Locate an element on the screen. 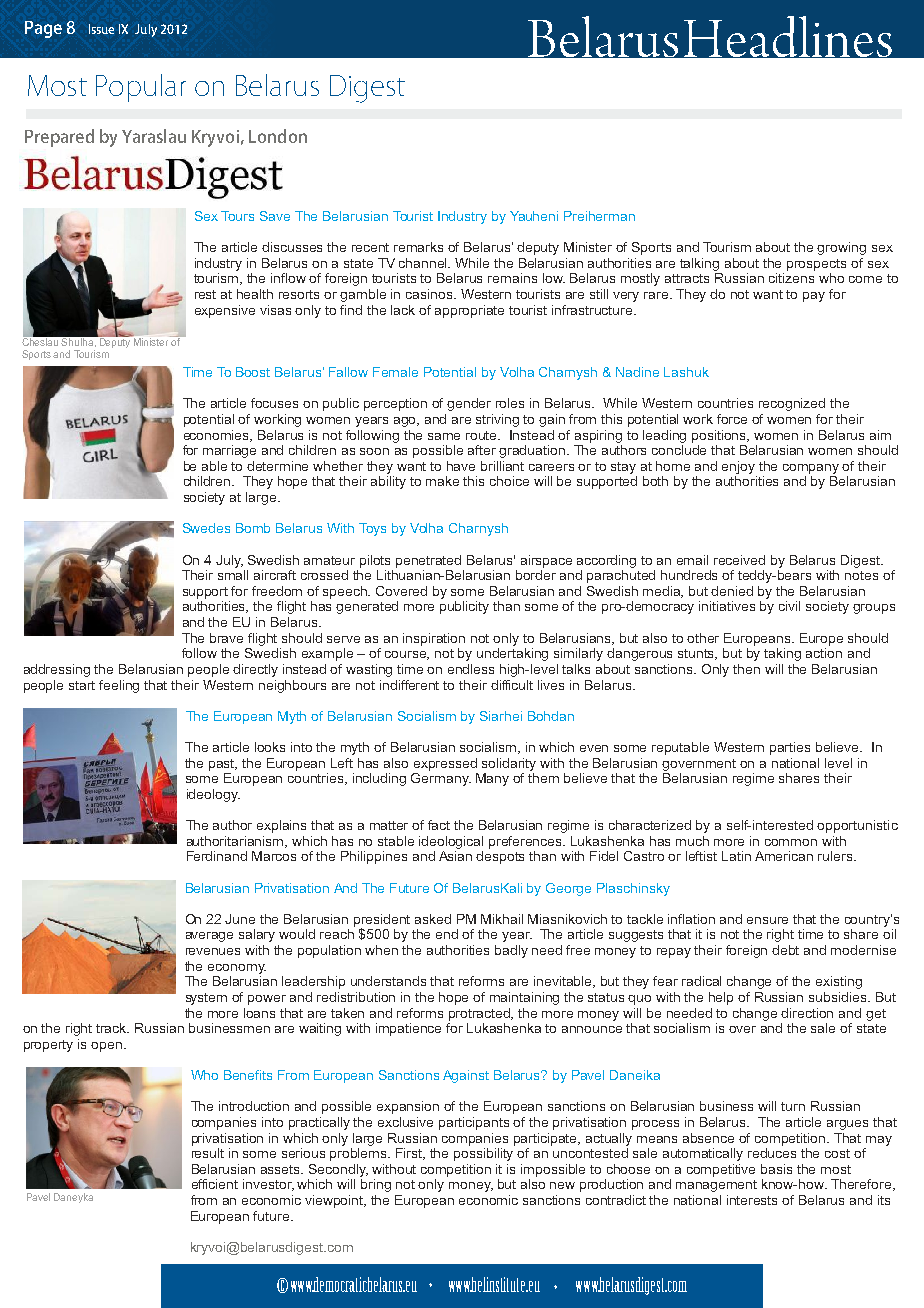 The image size is (924, 1308). possibility is located at coordinates (483, 1154).
